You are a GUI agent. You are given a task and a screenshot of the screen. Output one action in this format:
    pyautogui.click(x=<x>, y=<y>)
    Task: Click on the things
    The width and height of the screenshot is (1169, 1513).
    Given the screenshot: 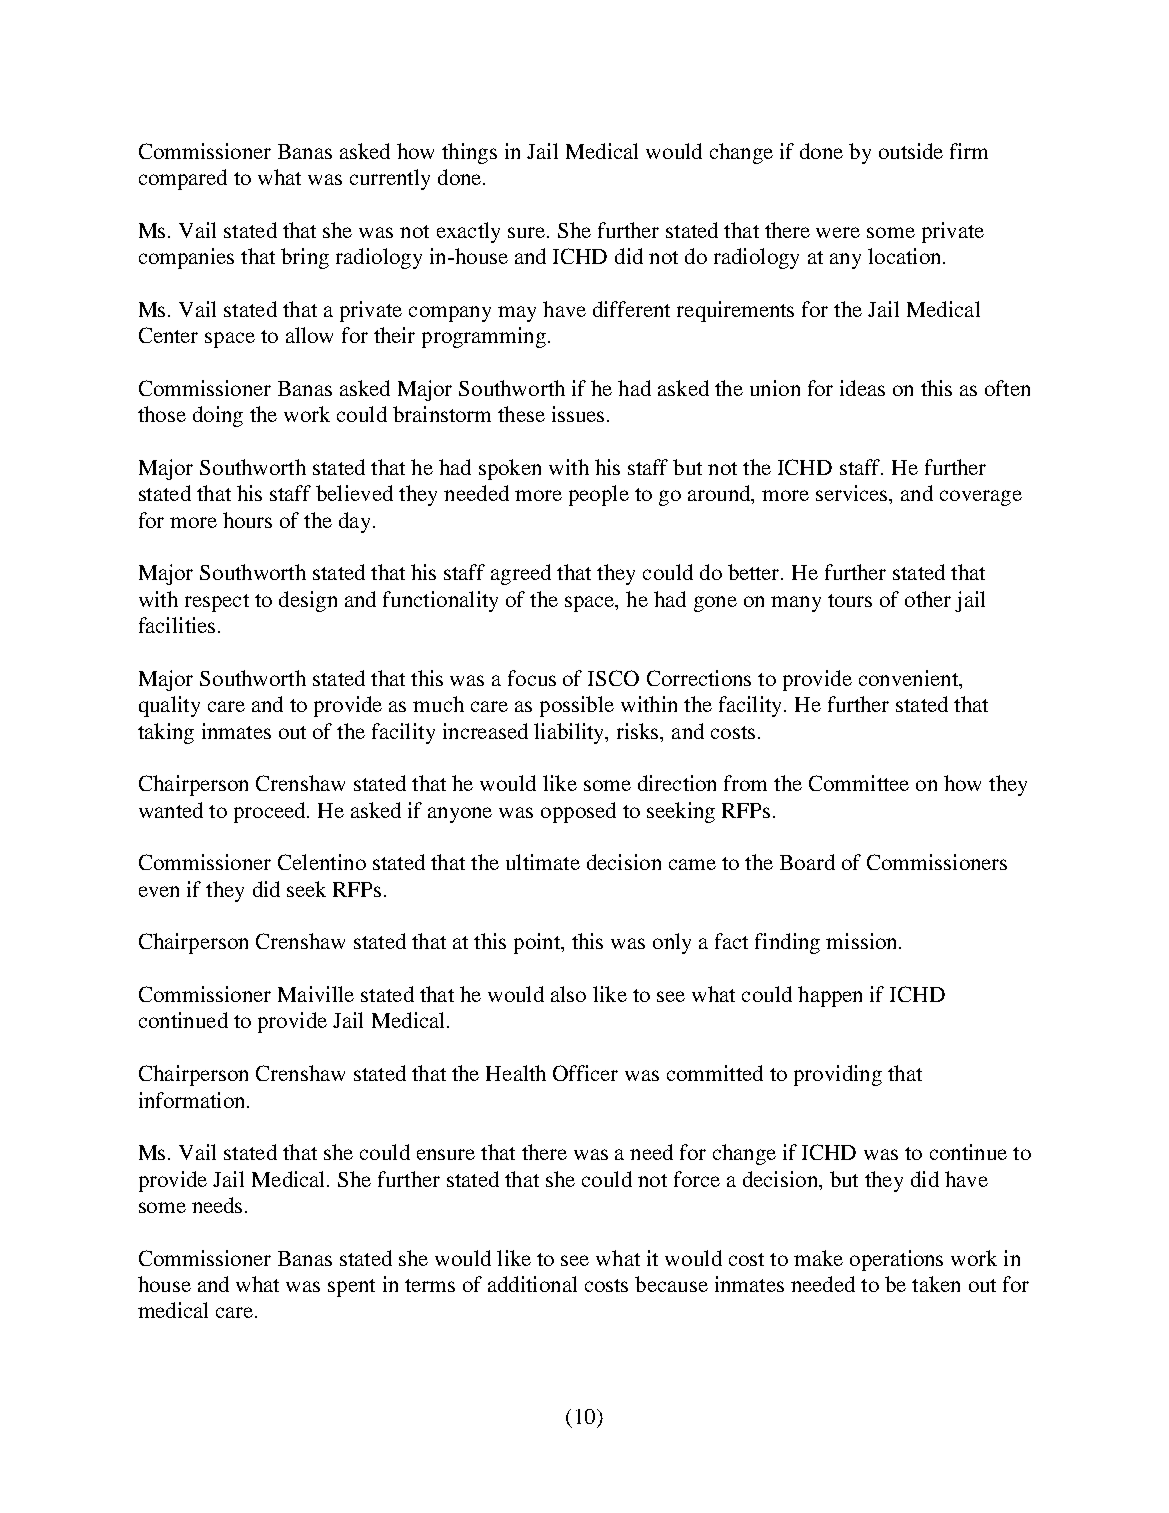 What is the action you would take?
    pyautogui.click(x=469, y=153)
